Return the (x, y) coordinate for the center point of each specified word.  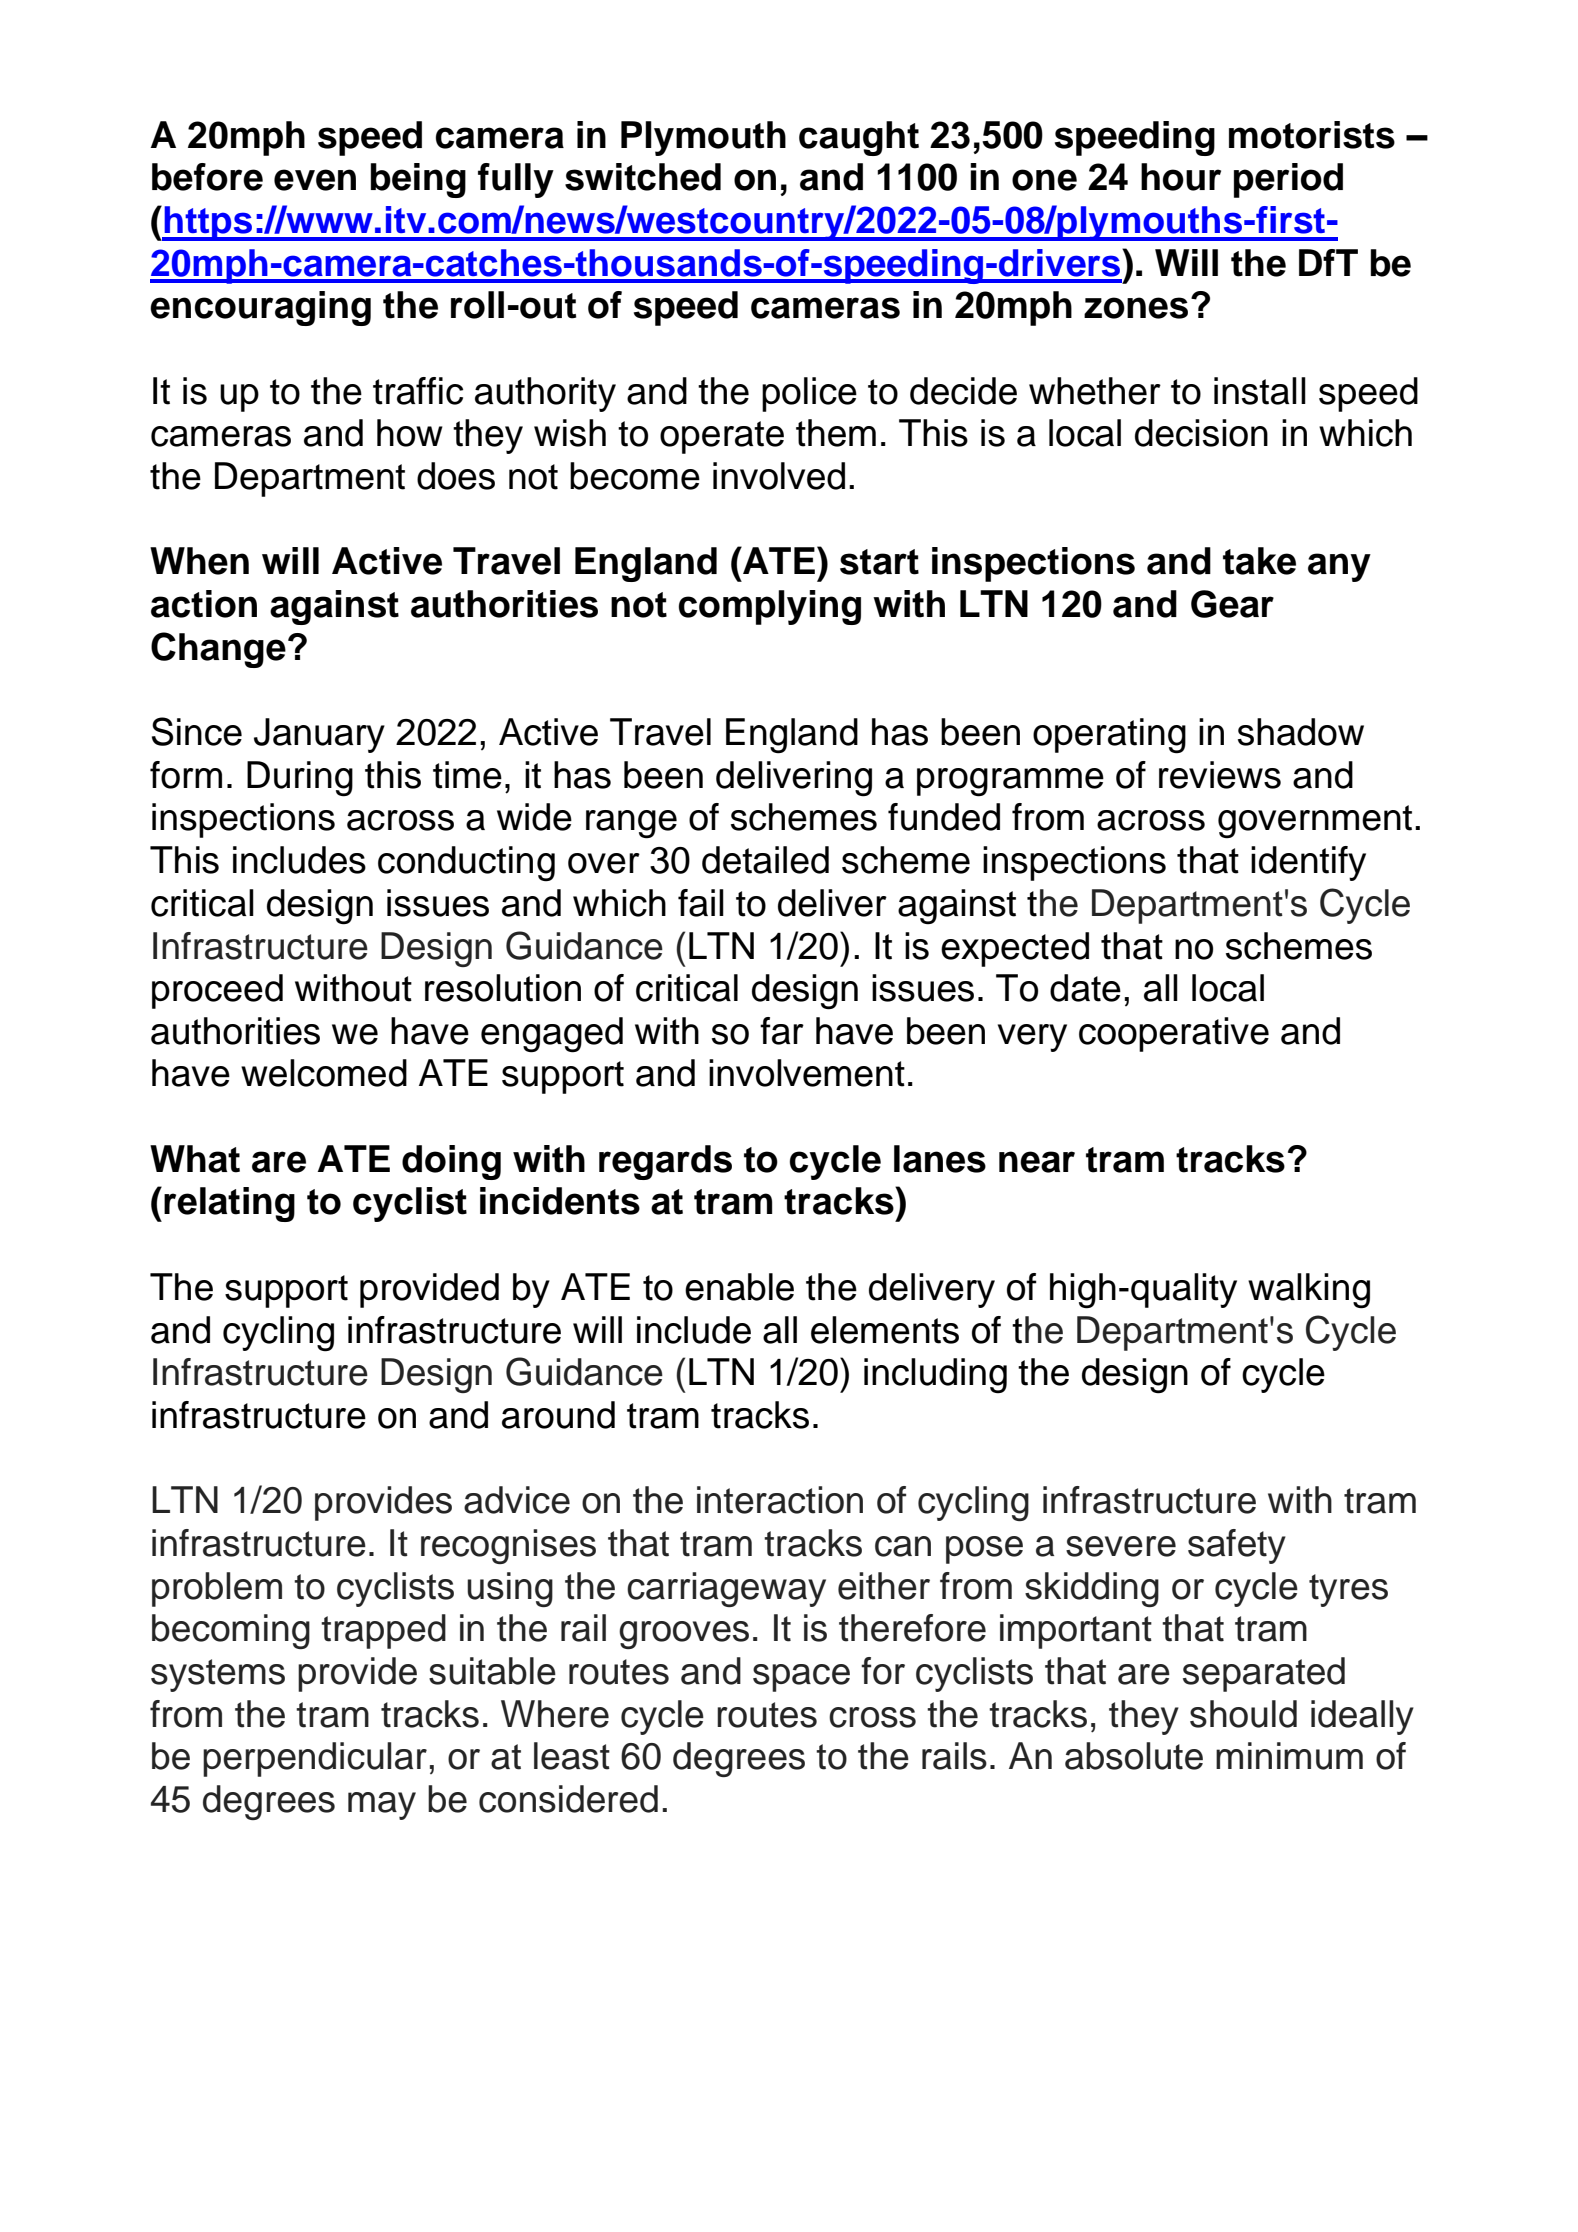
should (1243, 1714)
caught (859, 138)
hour (1181, 177)
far (782, 1031)
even (315, 180)
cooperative (1174, 1034)
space (801, 1678)
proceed (217, 991)
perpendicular (315, 1759)
